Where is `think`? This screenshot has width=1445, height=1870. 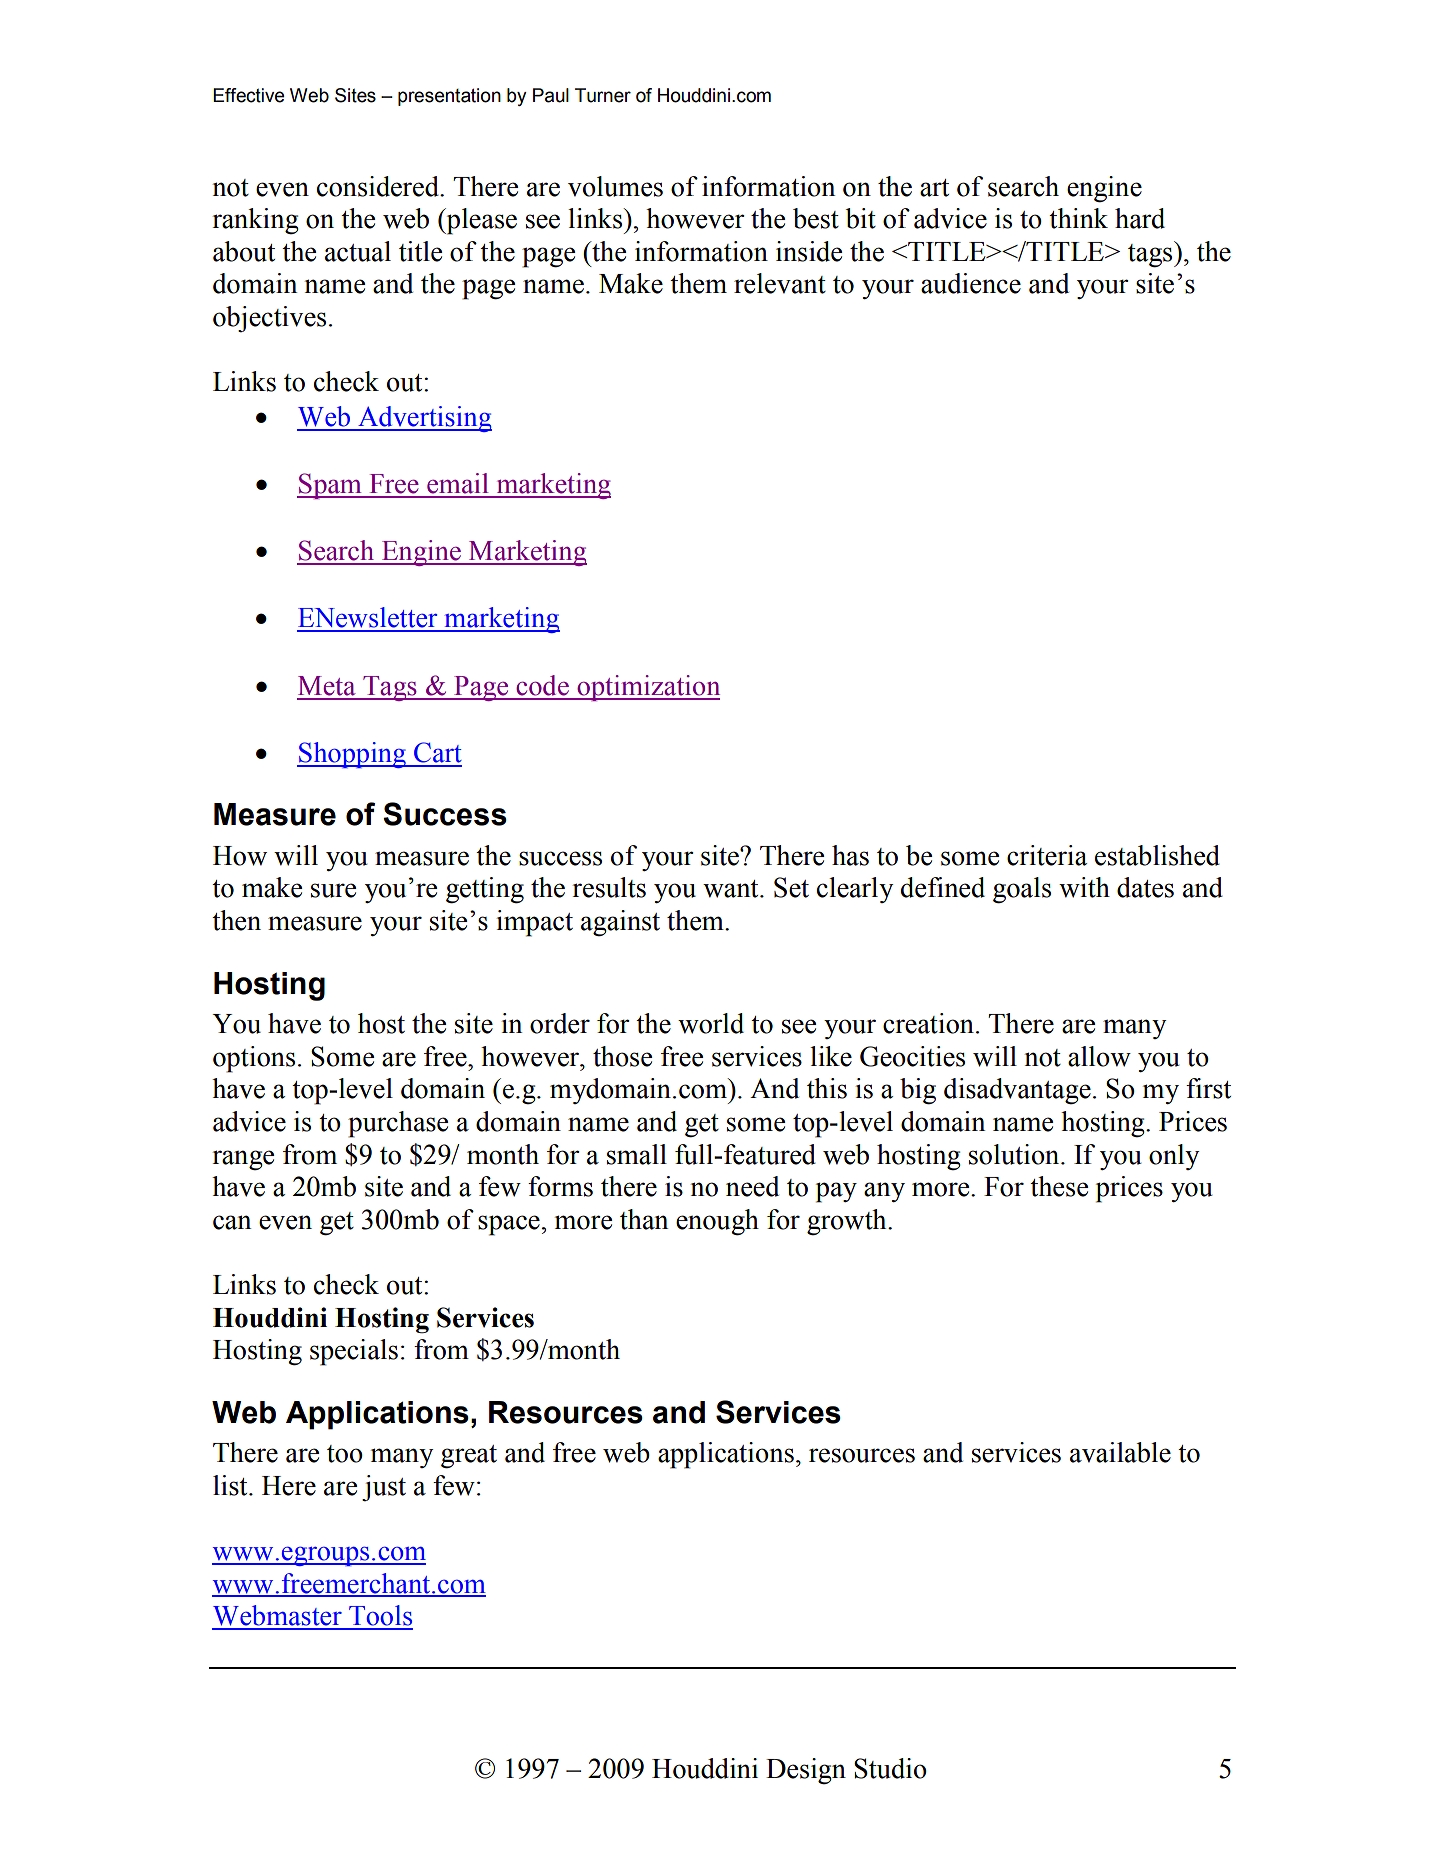
think is located at coordinates (1078, 218).
